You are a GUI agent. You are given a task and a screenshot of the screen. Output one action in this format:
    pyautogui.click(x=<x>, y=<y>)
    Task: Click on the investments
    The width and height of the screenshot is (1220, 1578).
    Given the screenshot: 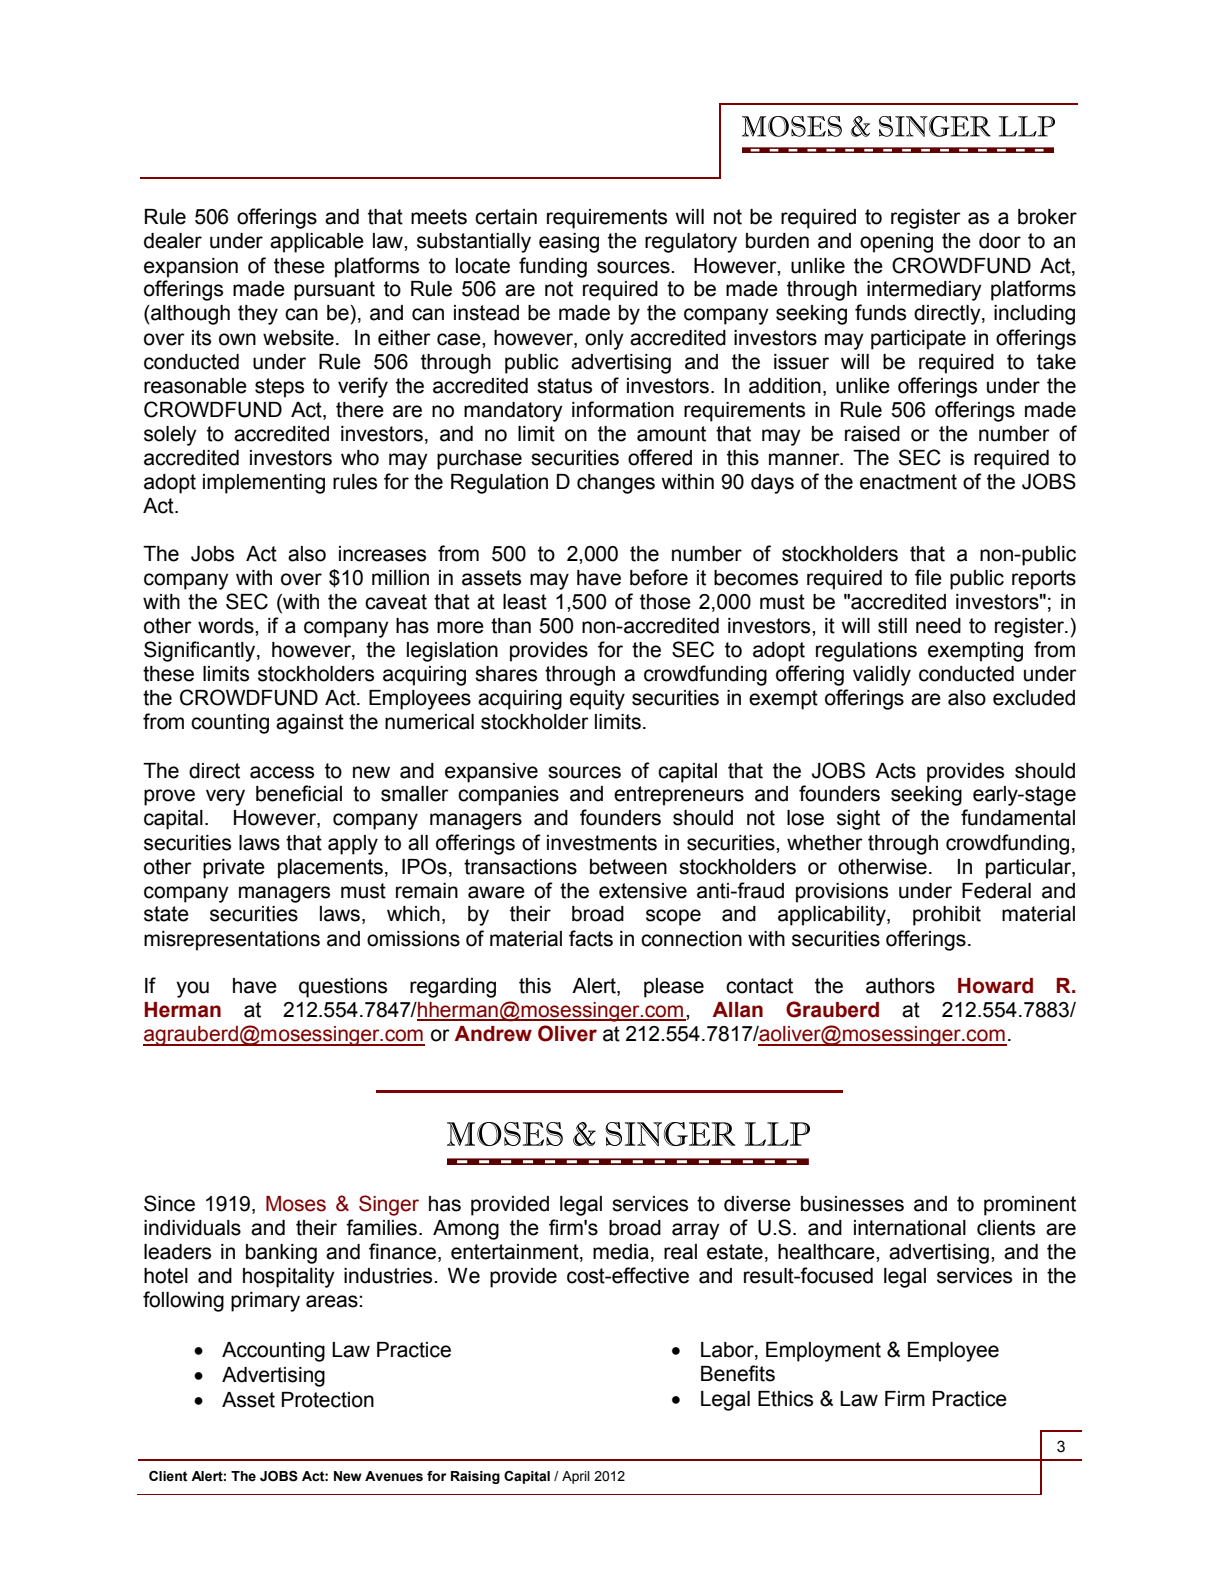 What is the action you would take?
    pyautogui.click(x=602, y=843)
